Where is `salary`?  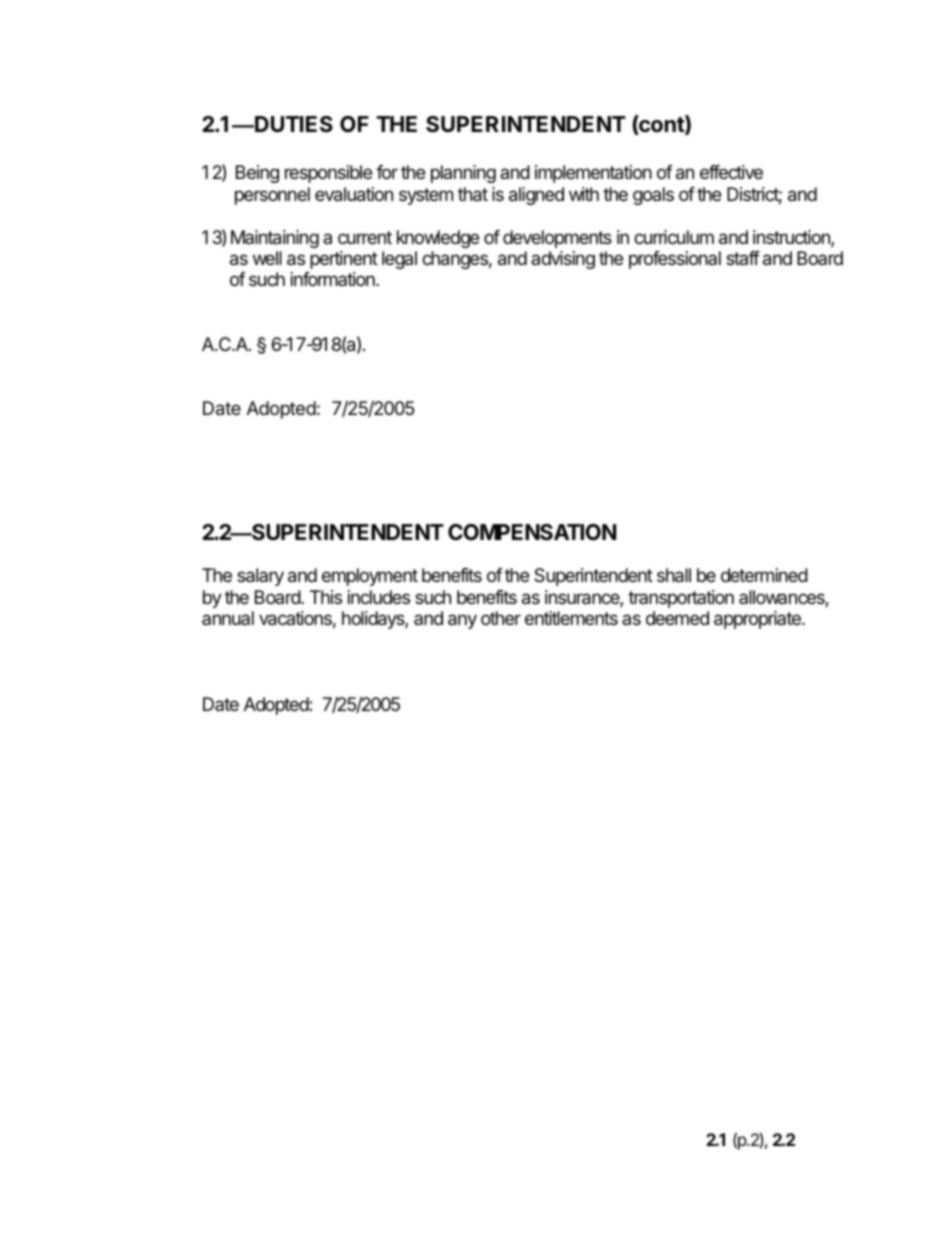 salary is located at coordinates (260, 577).
